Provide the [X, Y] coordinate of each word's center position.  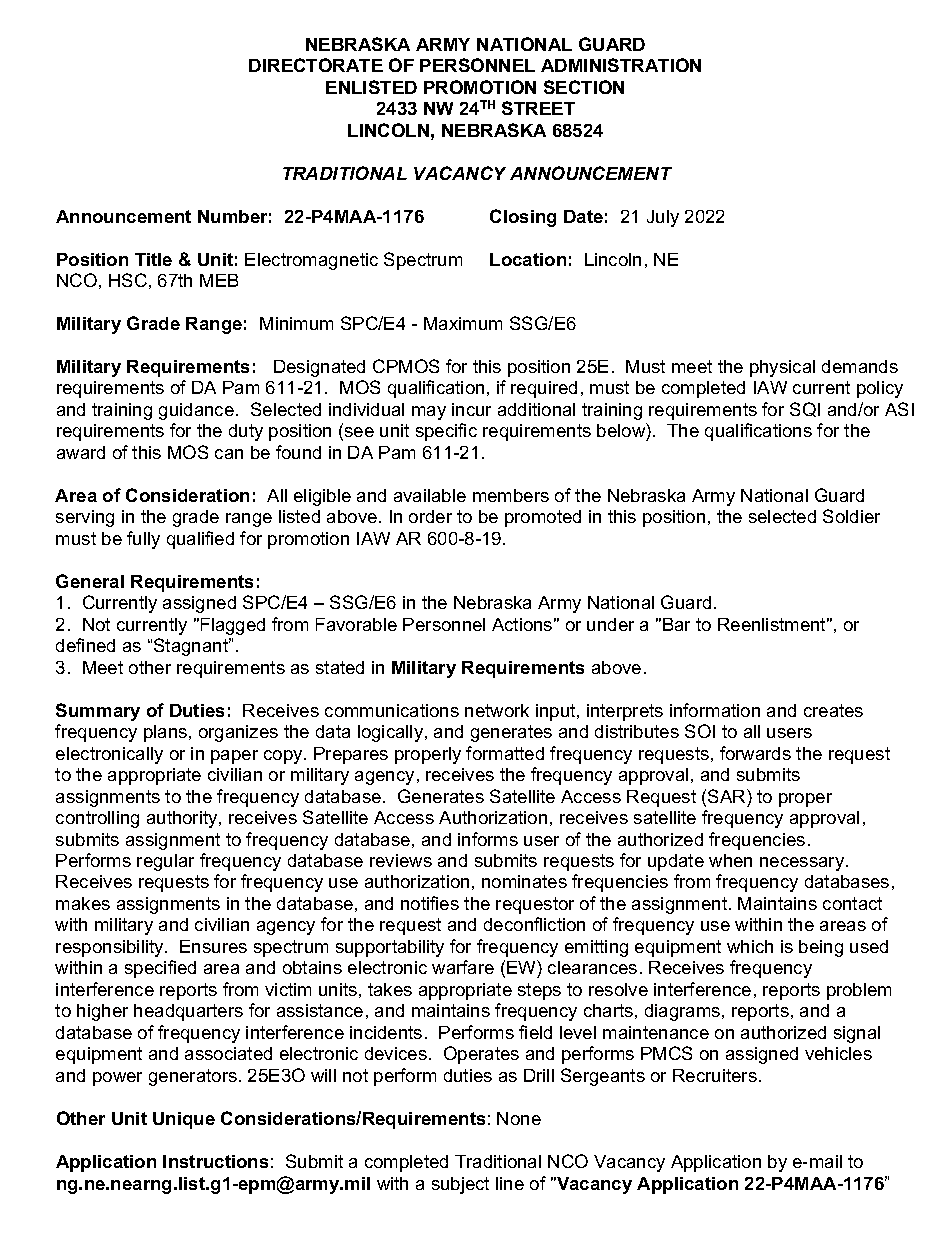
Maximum [463, 323]
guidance [196, 411]
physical [782, 368]
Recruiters [715, 1075]
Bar [676, 624]
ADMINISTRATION [621, 65]
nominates [524, 881]
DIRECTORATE [316, 65]
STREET [538, 108]
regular [165, 862]
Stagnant [192, 647]
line [510, 1183]
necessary [803, 864]
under [610, 624]
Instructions [215, 1161]
